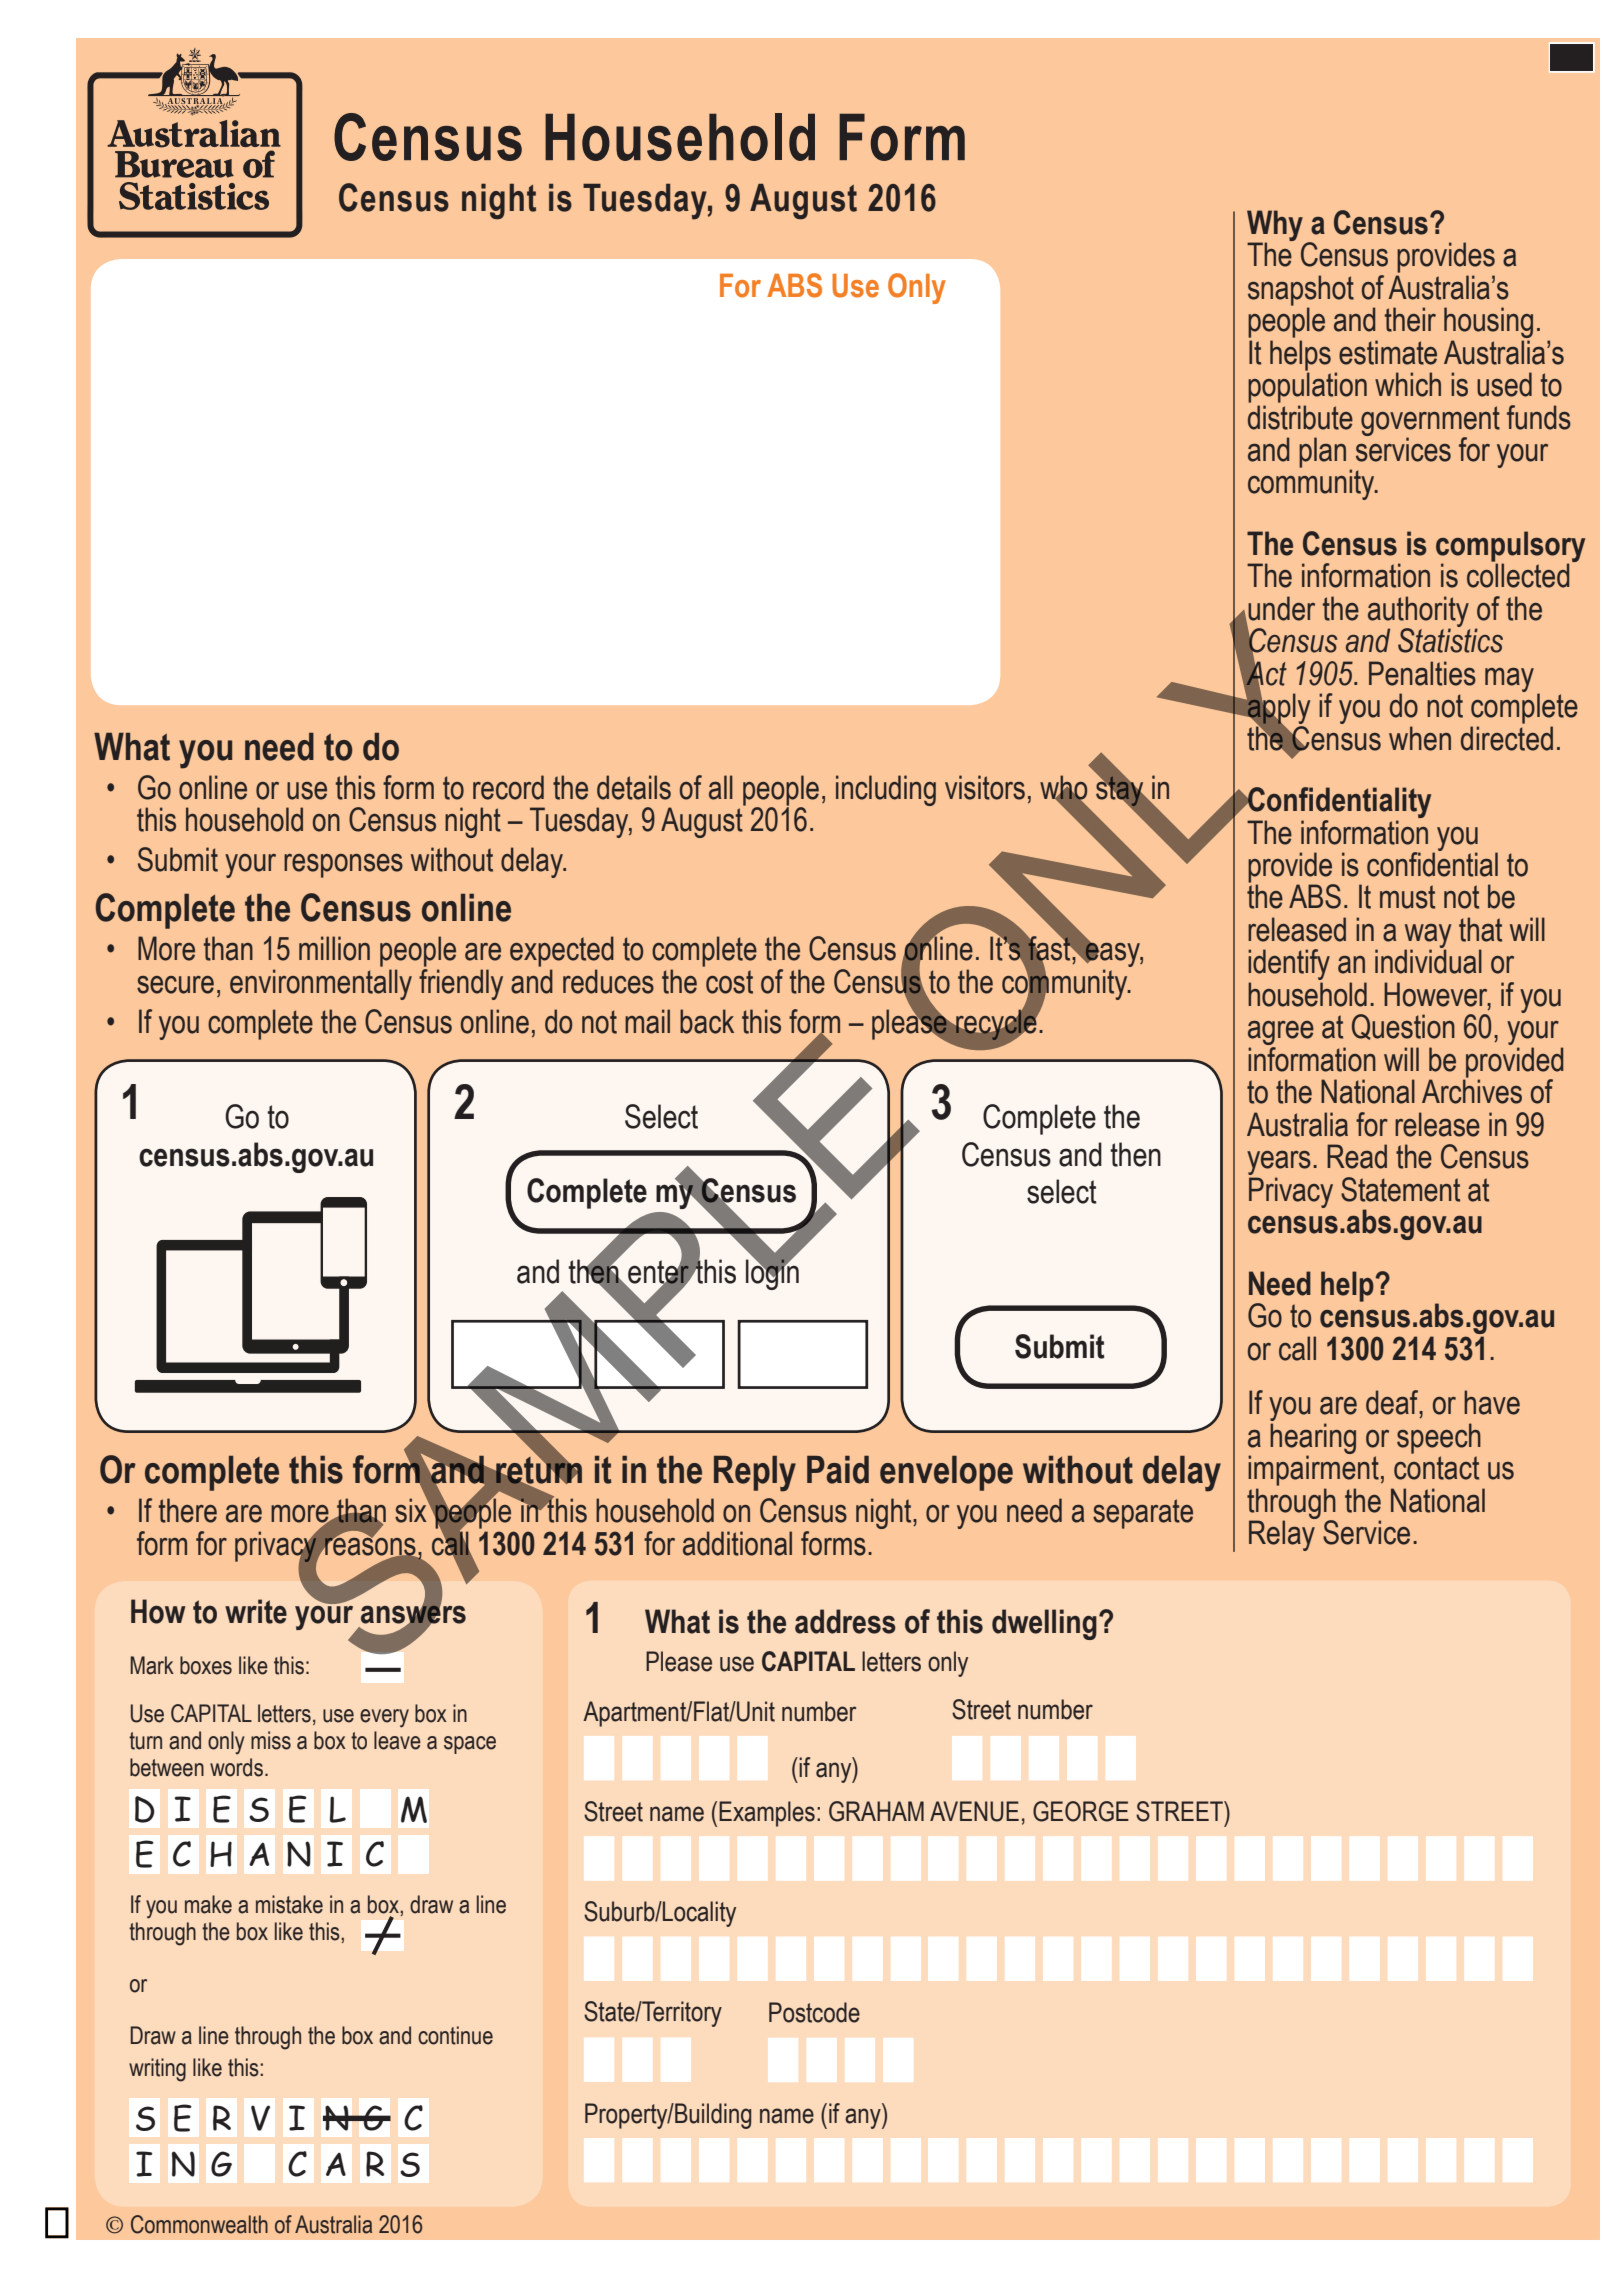 The image size is (1611, 2278). What do you see at coordinates (1283, 1534) in the image?
I see `Relay` at bounding box center [1283, 1534].
